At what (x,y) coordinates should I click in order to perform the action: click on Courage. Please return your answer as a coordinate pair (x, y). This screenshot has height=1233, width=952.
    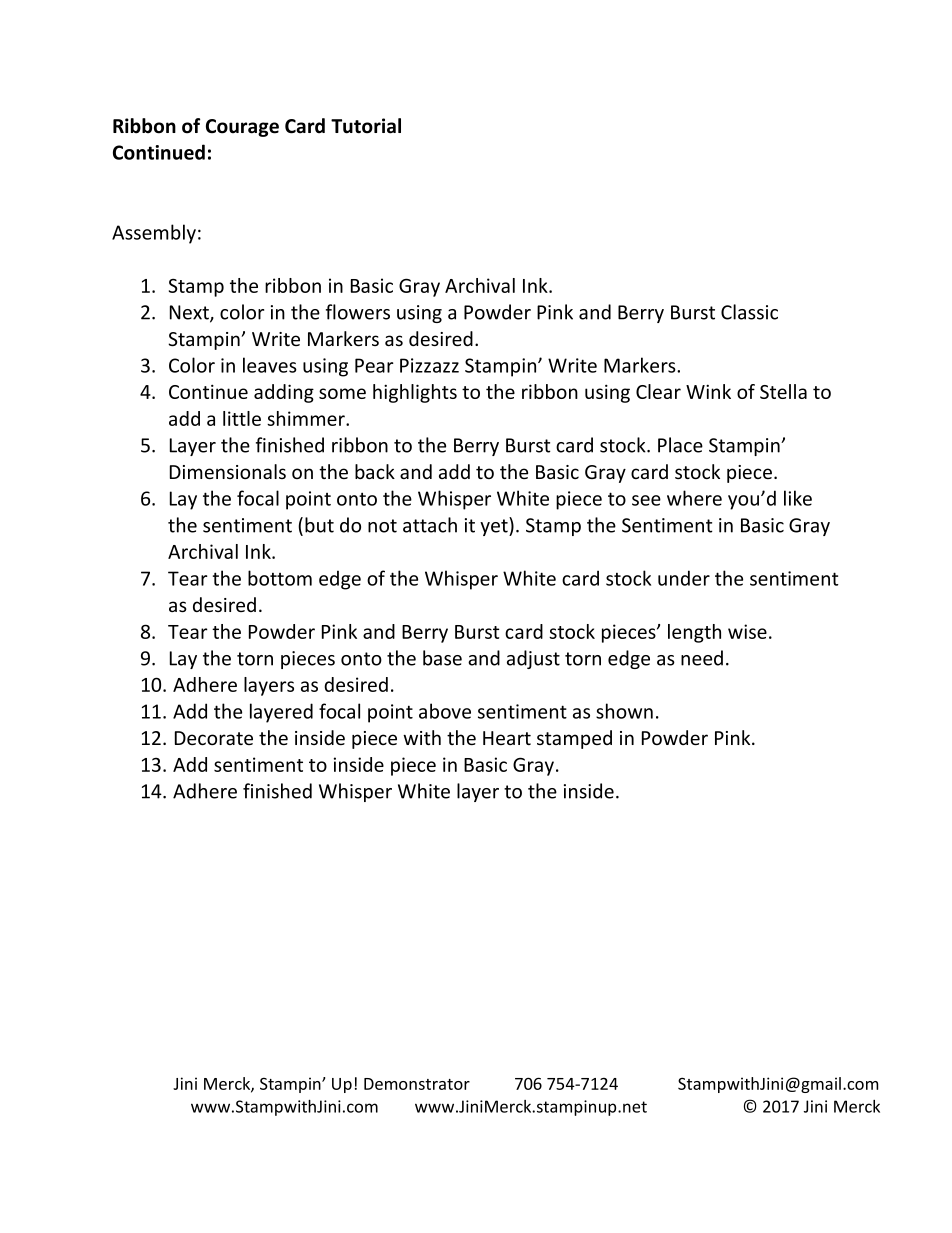
    Looking at the image, I should click on (242, 128).
